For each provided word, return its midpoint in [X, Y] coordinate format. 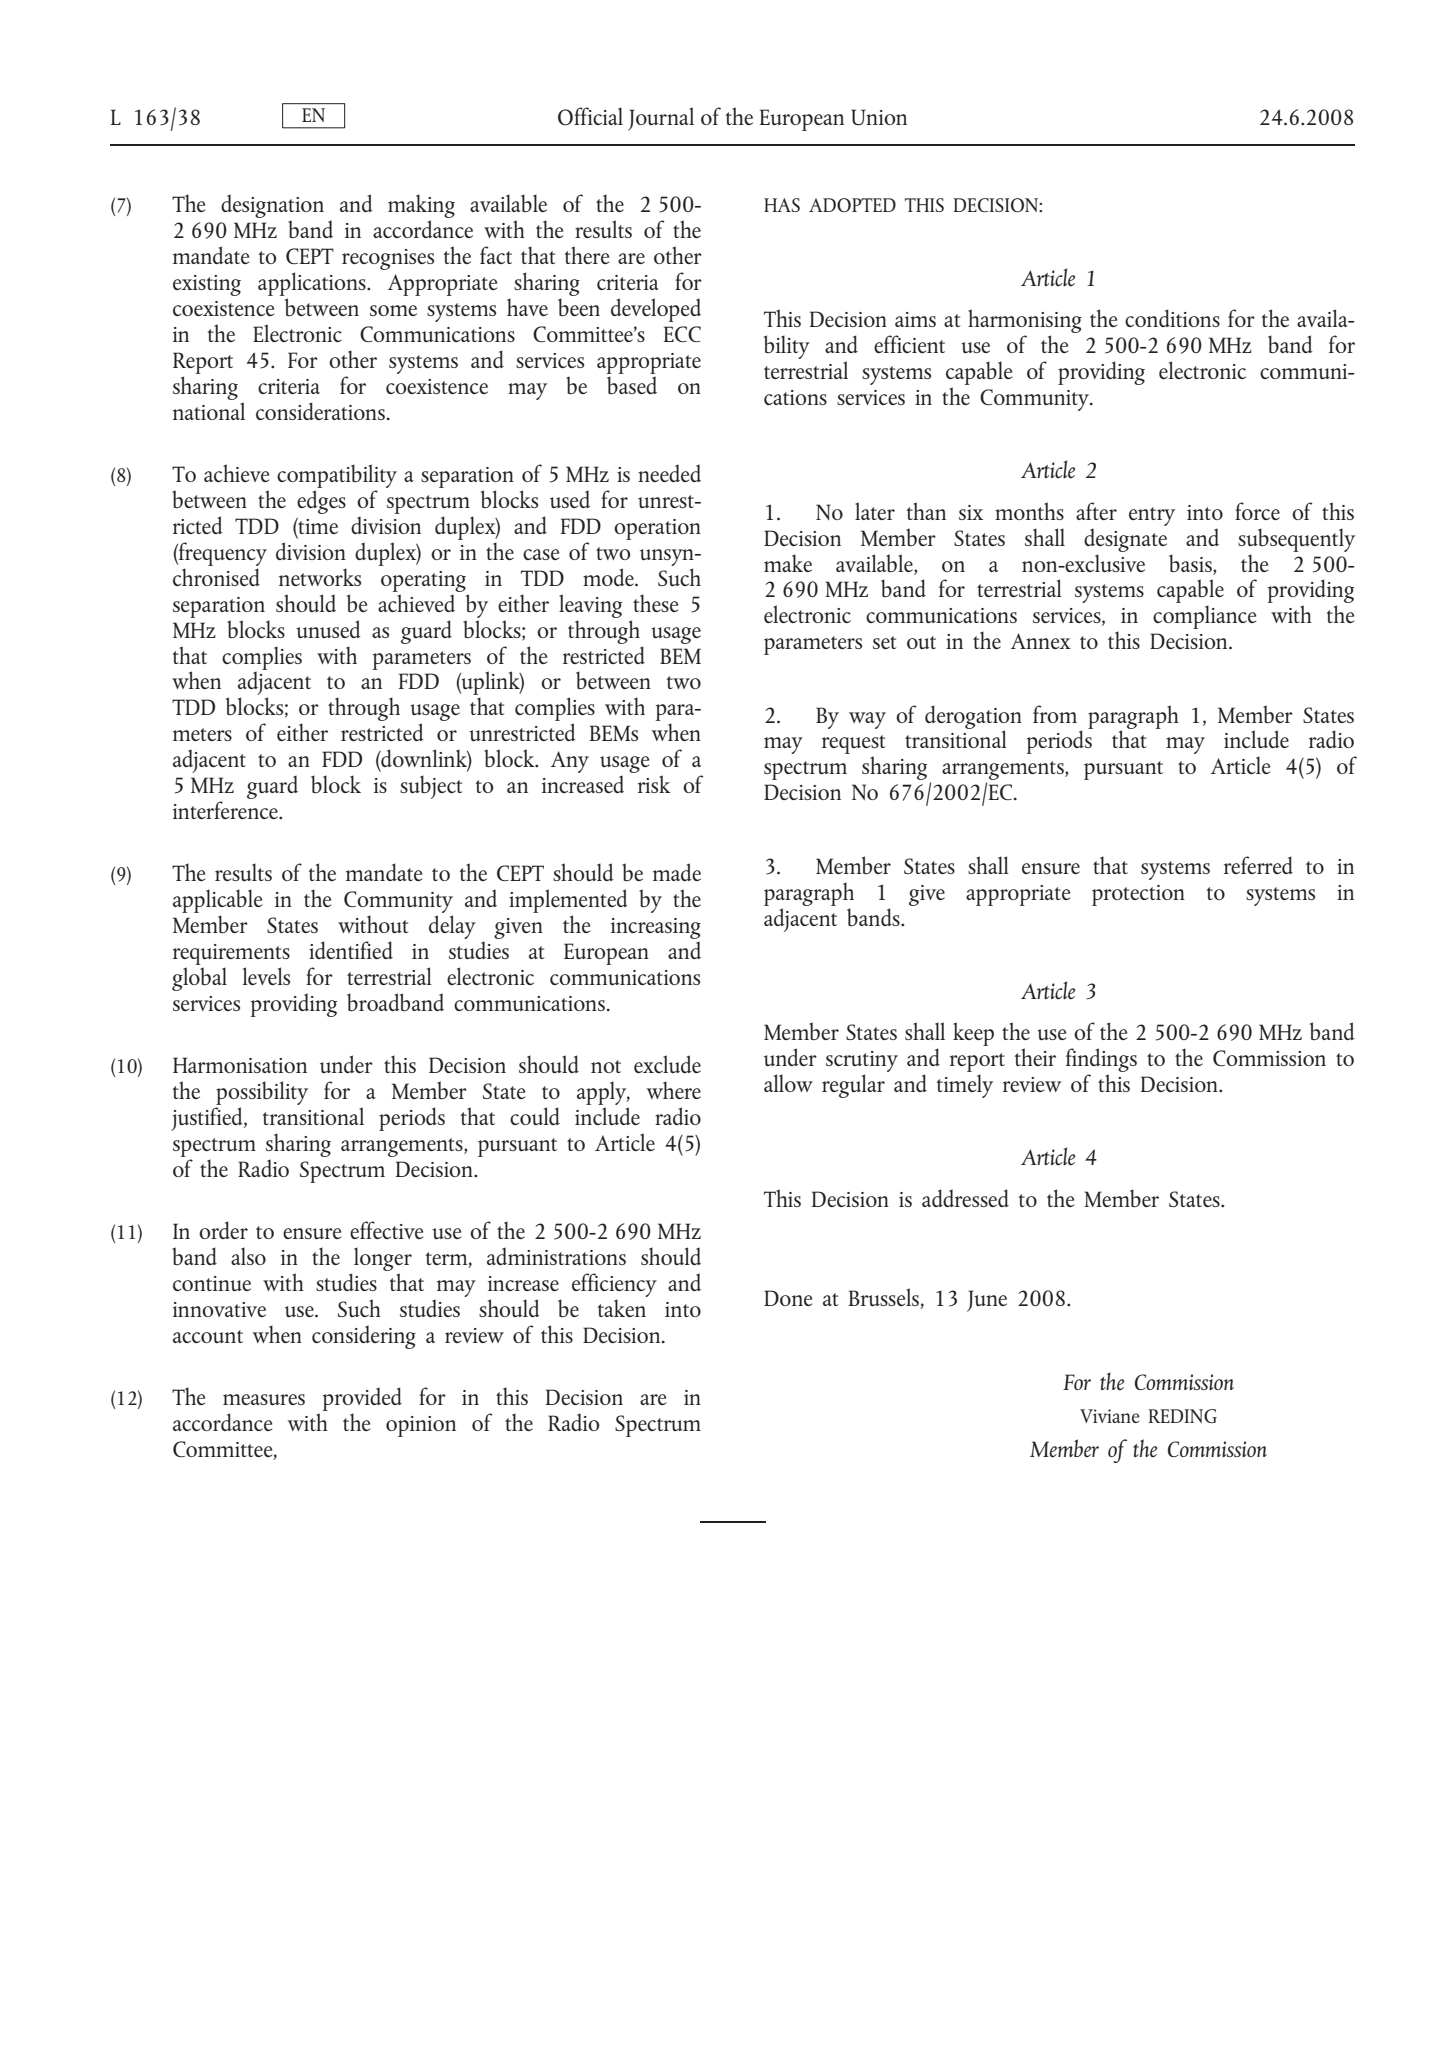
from [1055, 714]
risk [654, 784]
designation [272, 207]
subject [431, 787]
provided [362, 1400]
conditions [1172, 318]
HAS [782, 205]
